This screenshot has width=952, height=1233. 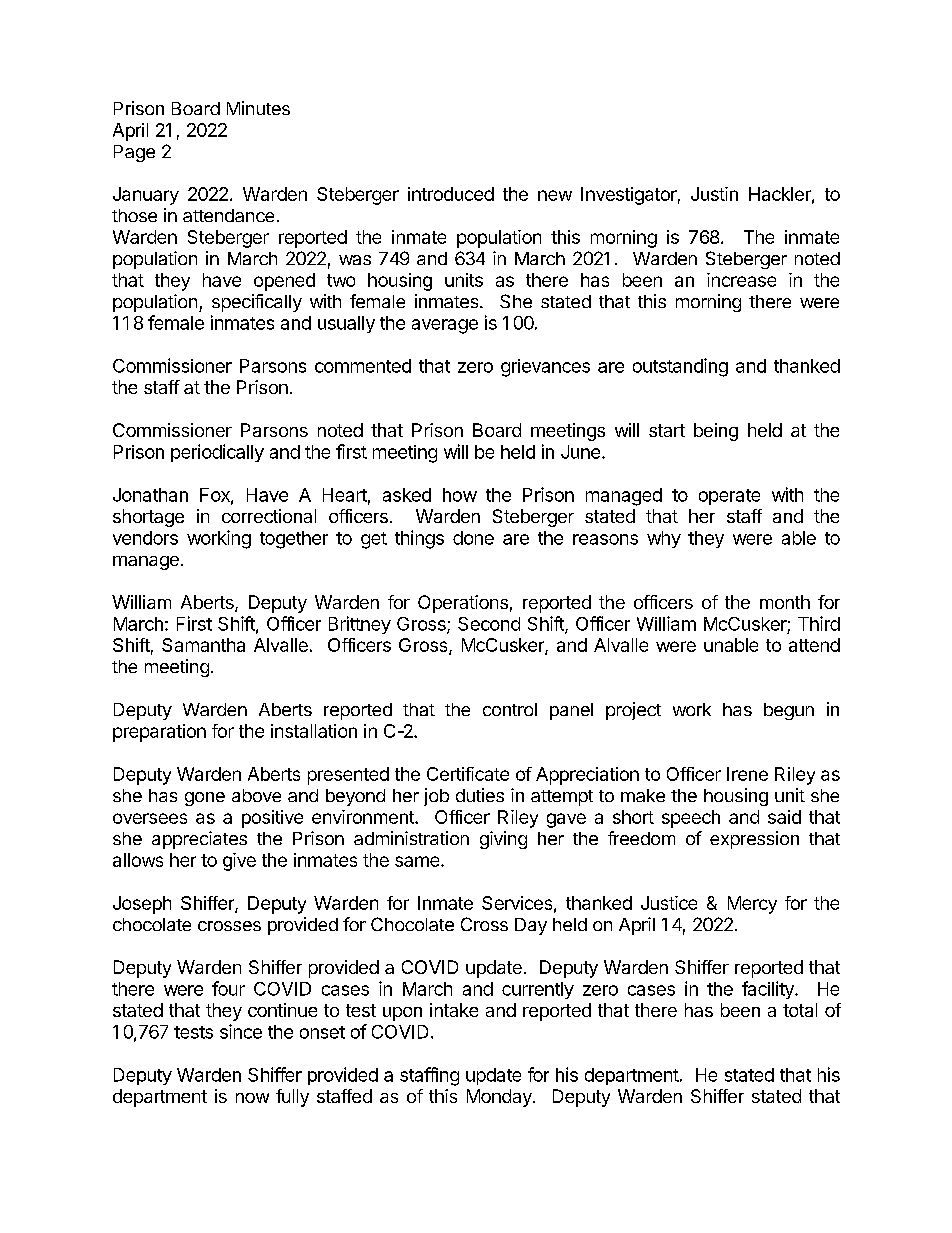 What do you see at coordinates (747, 774) in the screenshot?
I see `Irene` at bounding box center [747, 774].
